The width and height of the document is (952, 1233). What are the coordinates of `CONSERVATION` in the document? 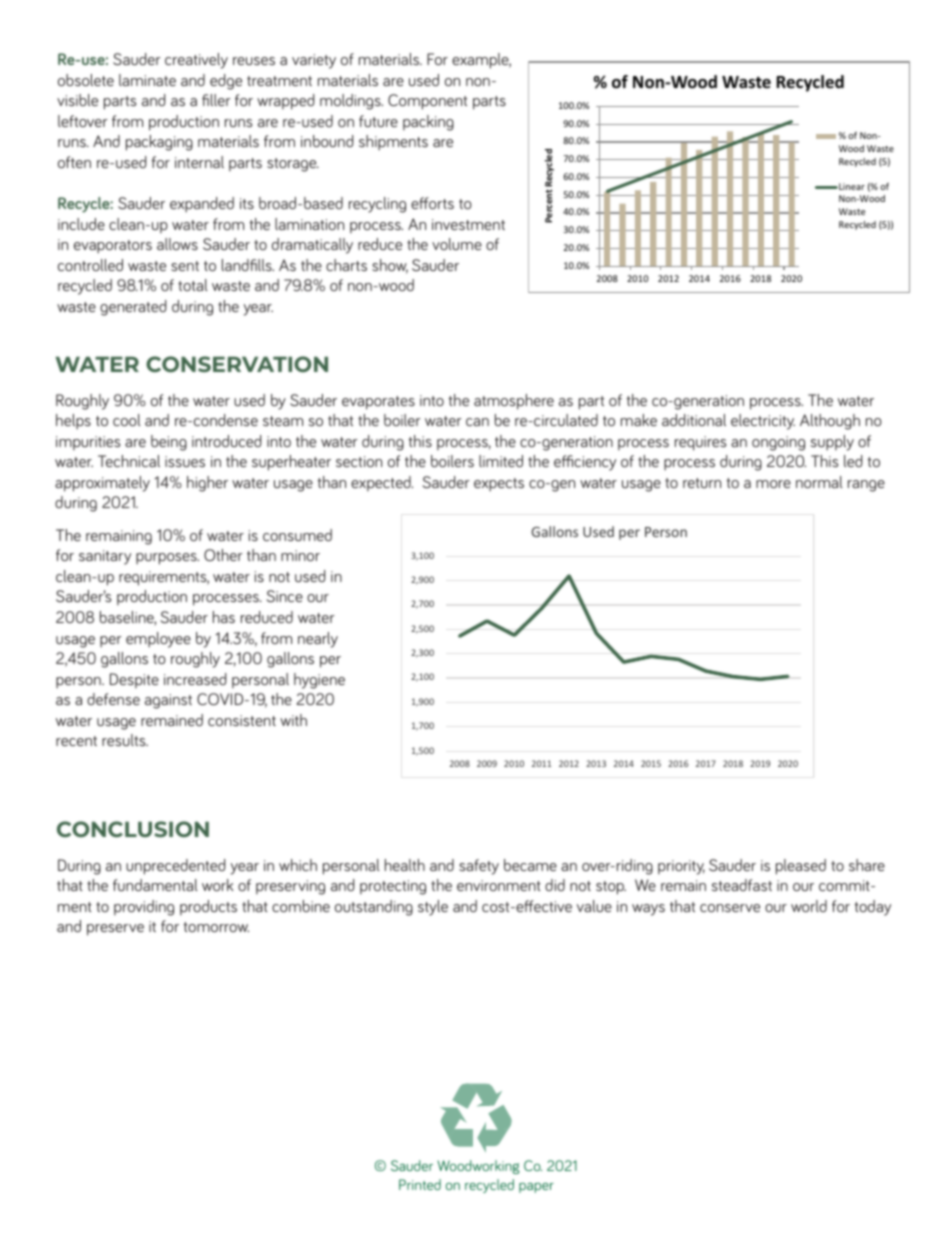 It's located at (237, 364).
